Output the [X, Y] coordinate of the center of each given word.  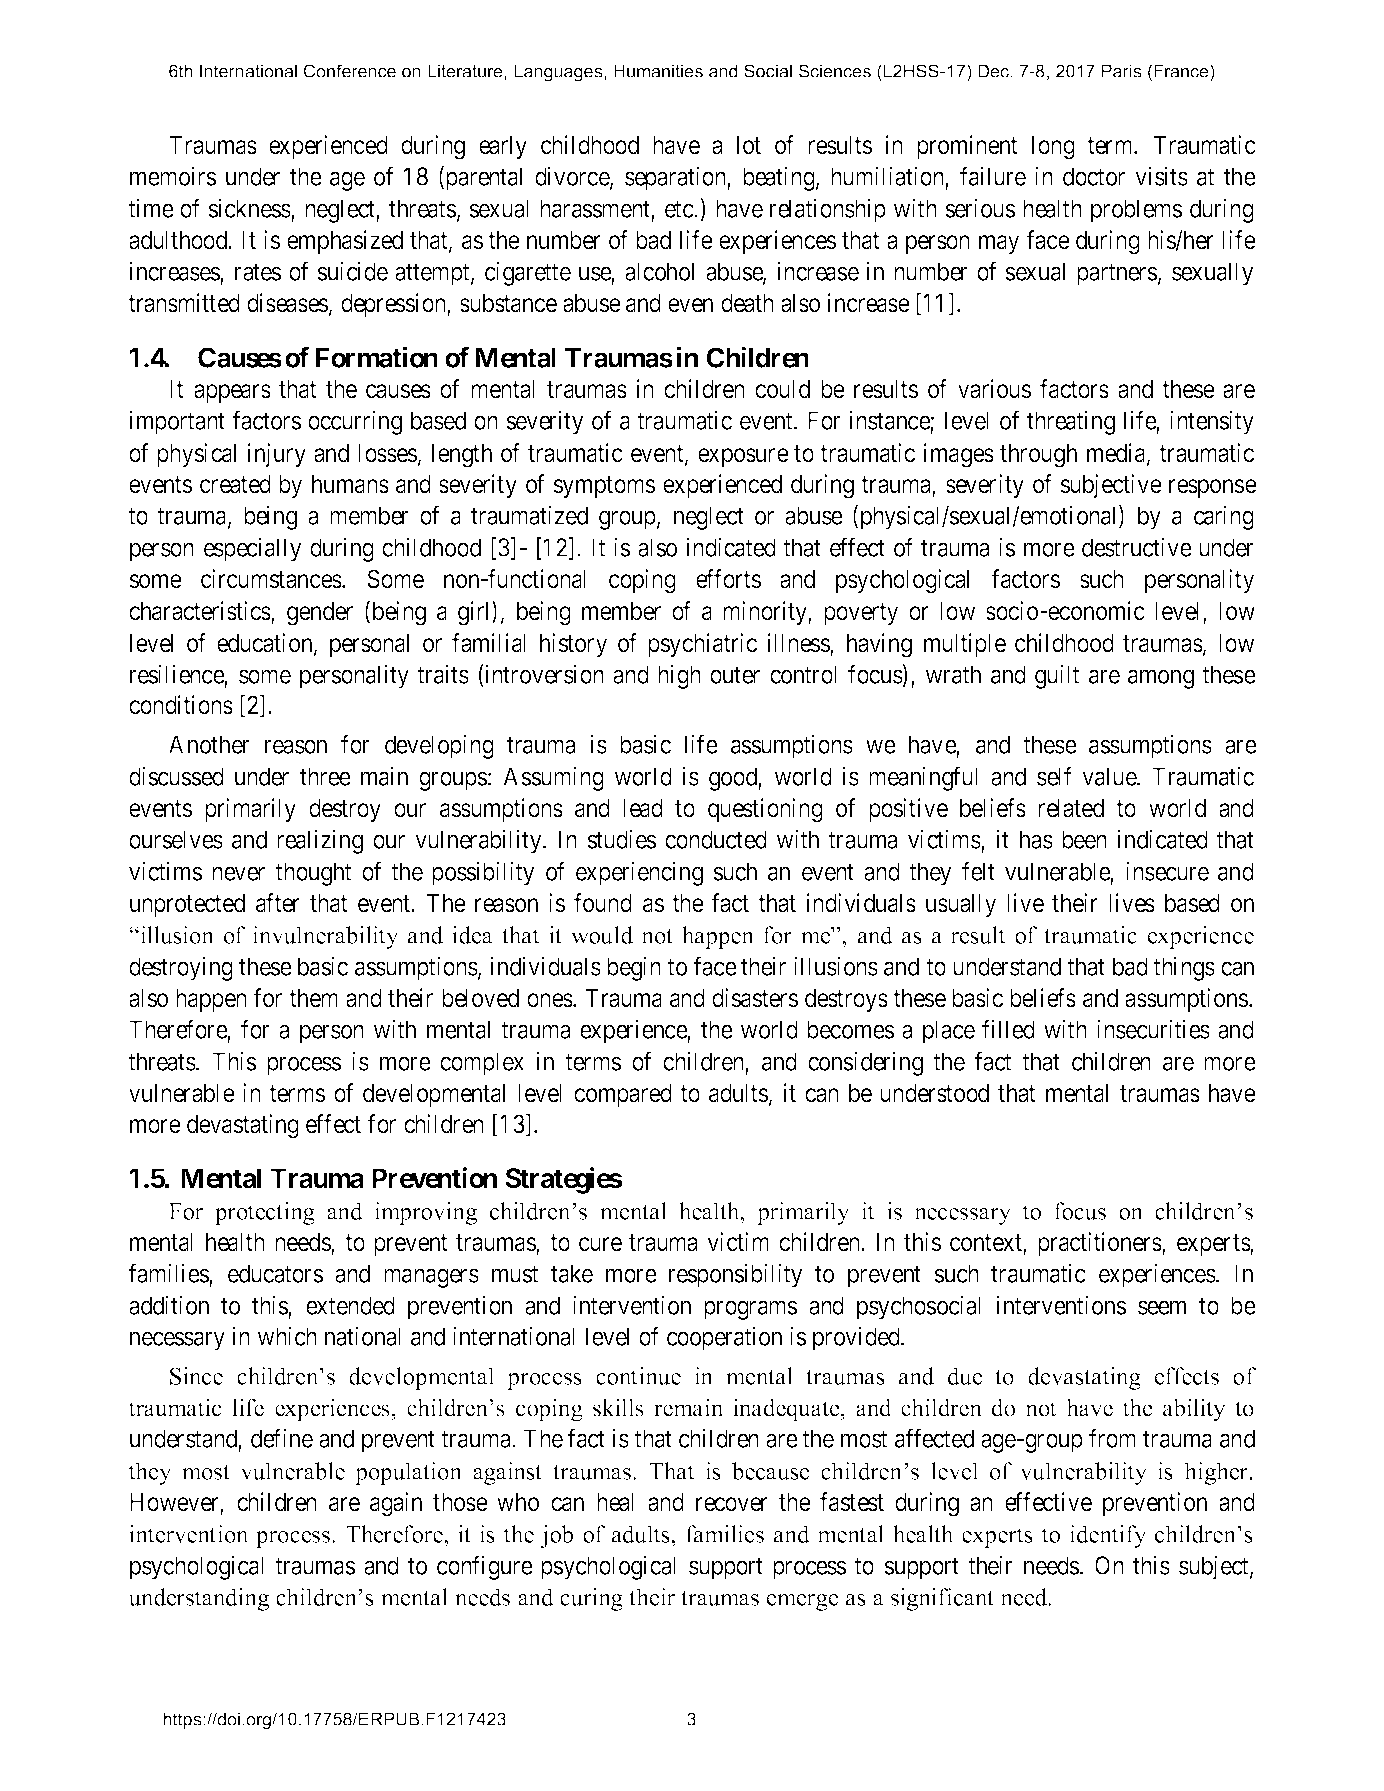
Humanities [658, 71]
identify [1108, 1536]
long [1053, 148]
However [175, 1503]
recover [732, 1504]
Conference [350, 71]
